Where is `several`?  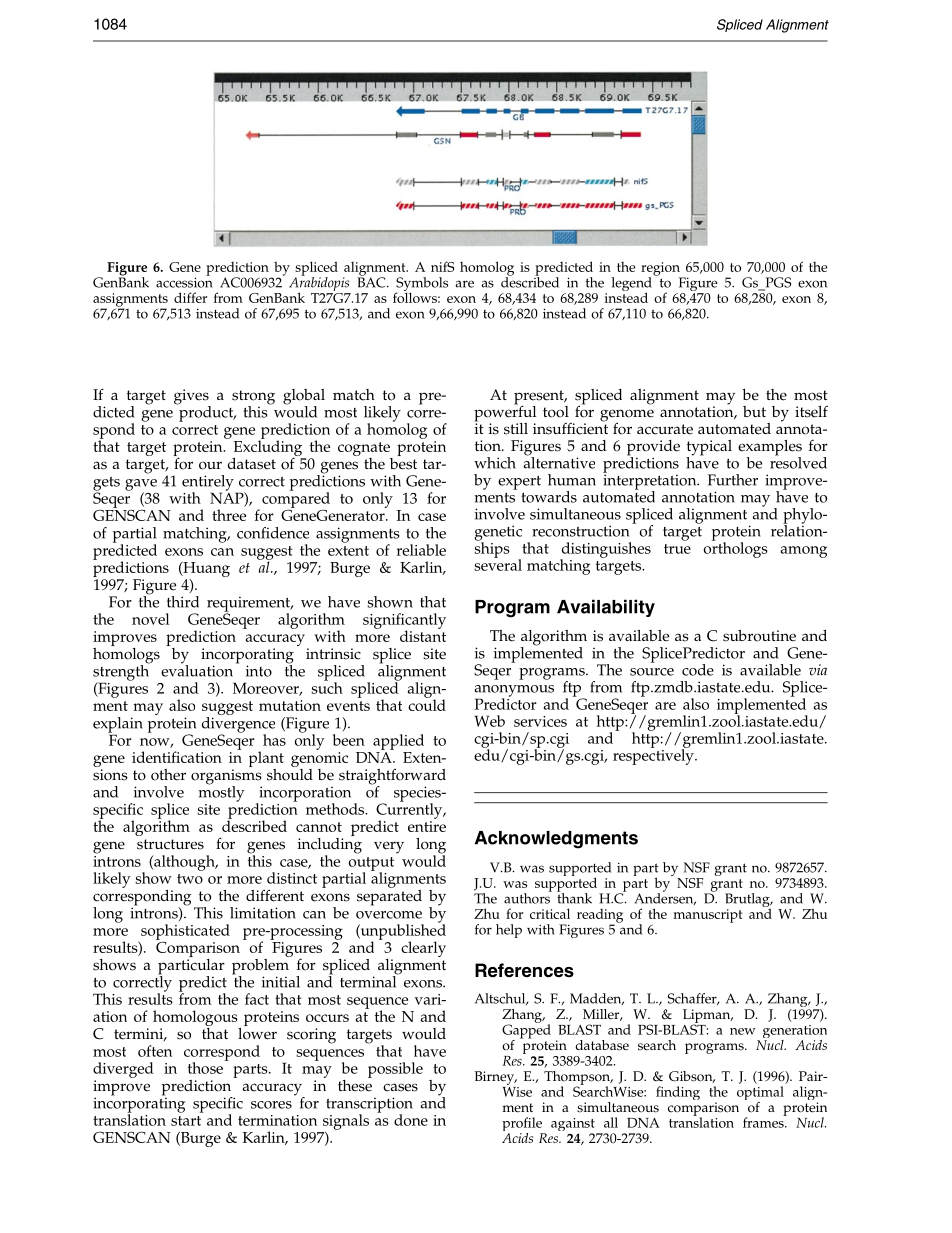 several is located at coordinates (498, 564).
